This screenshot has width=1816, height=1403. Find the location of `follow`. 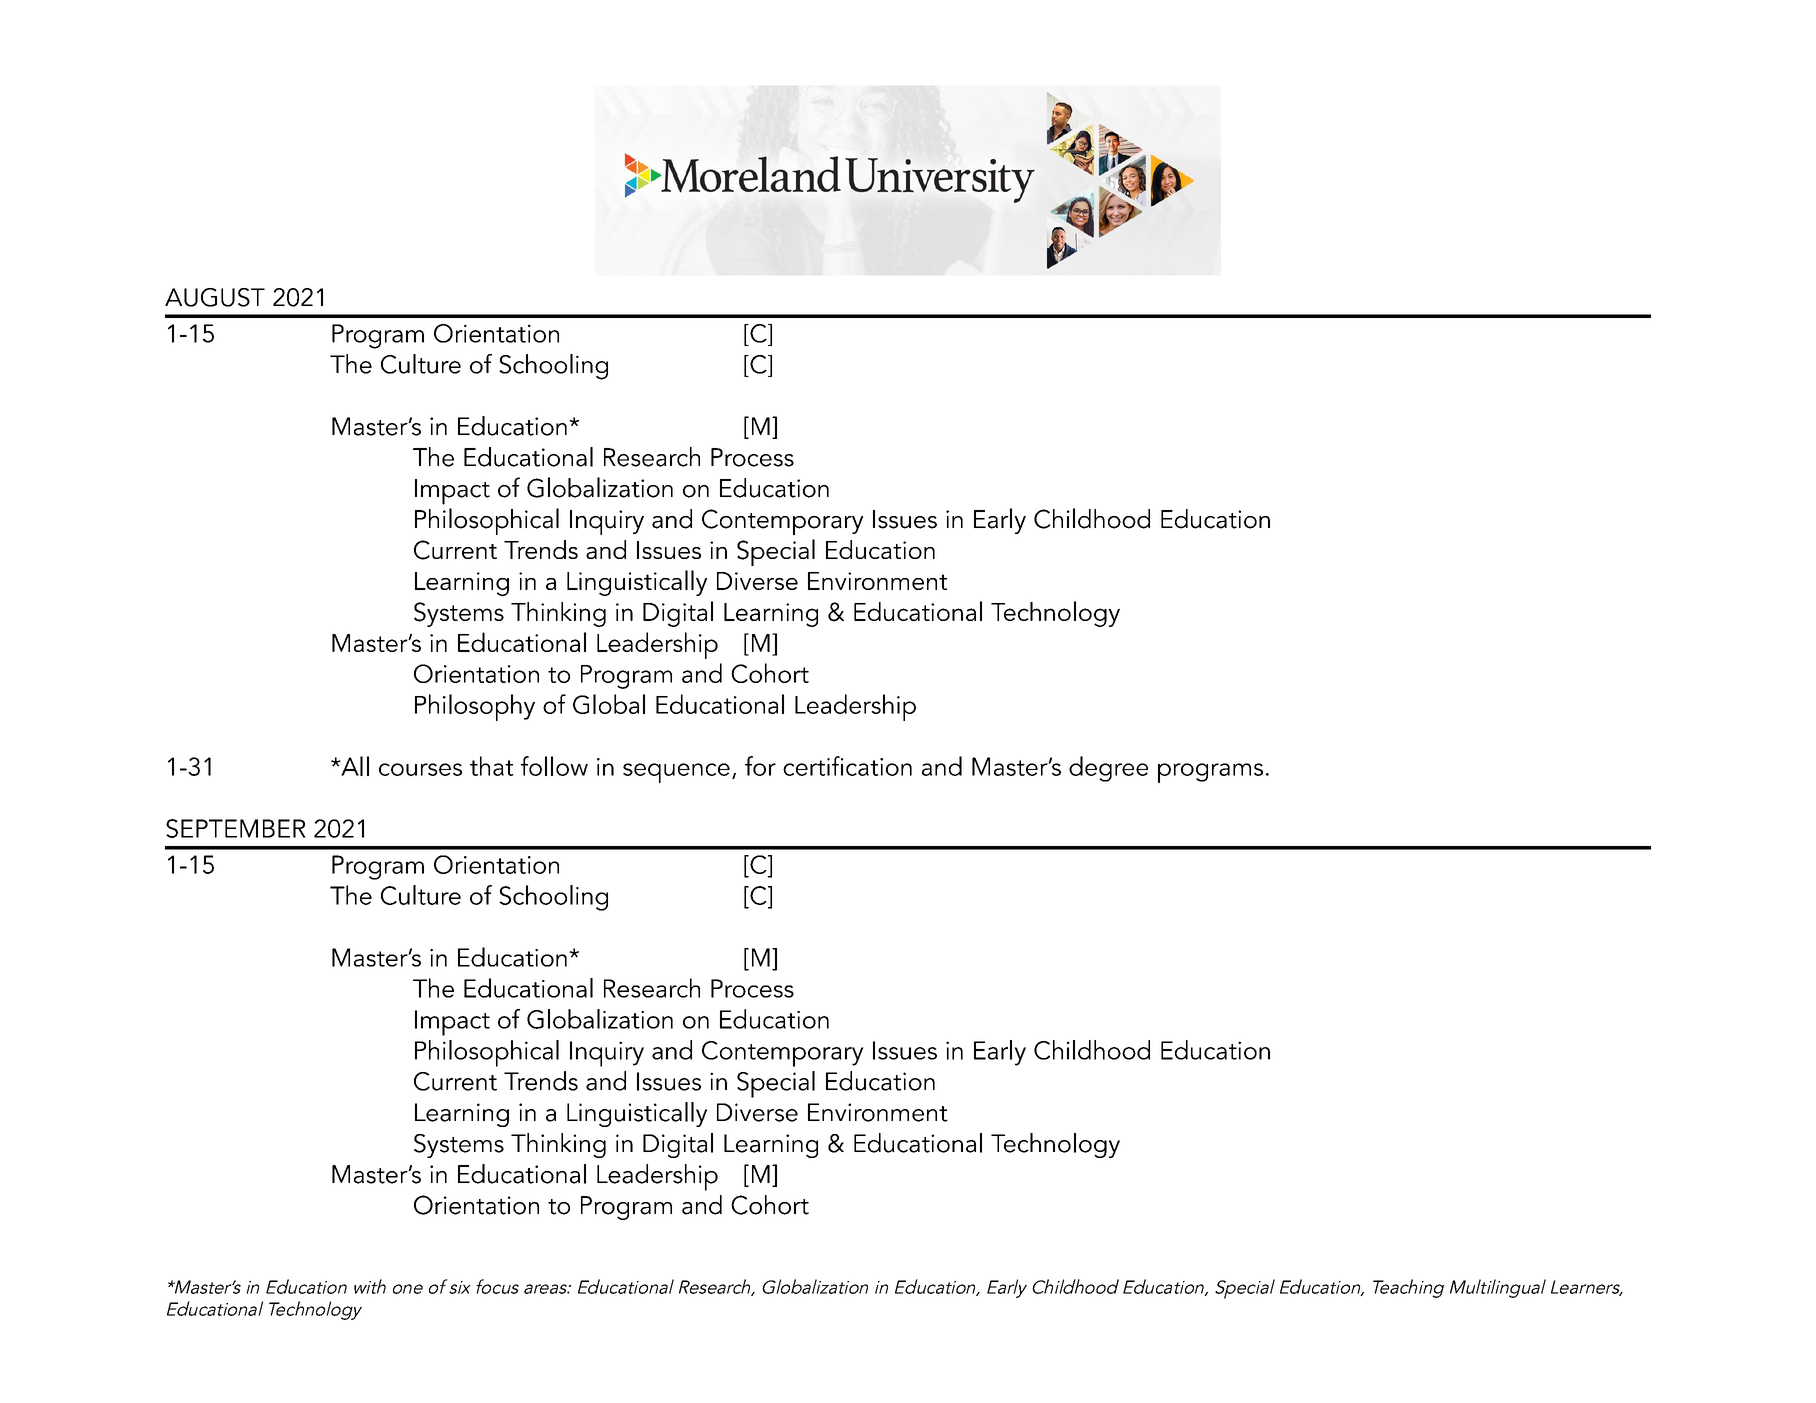

follow is located at coordinates (554, 766).
